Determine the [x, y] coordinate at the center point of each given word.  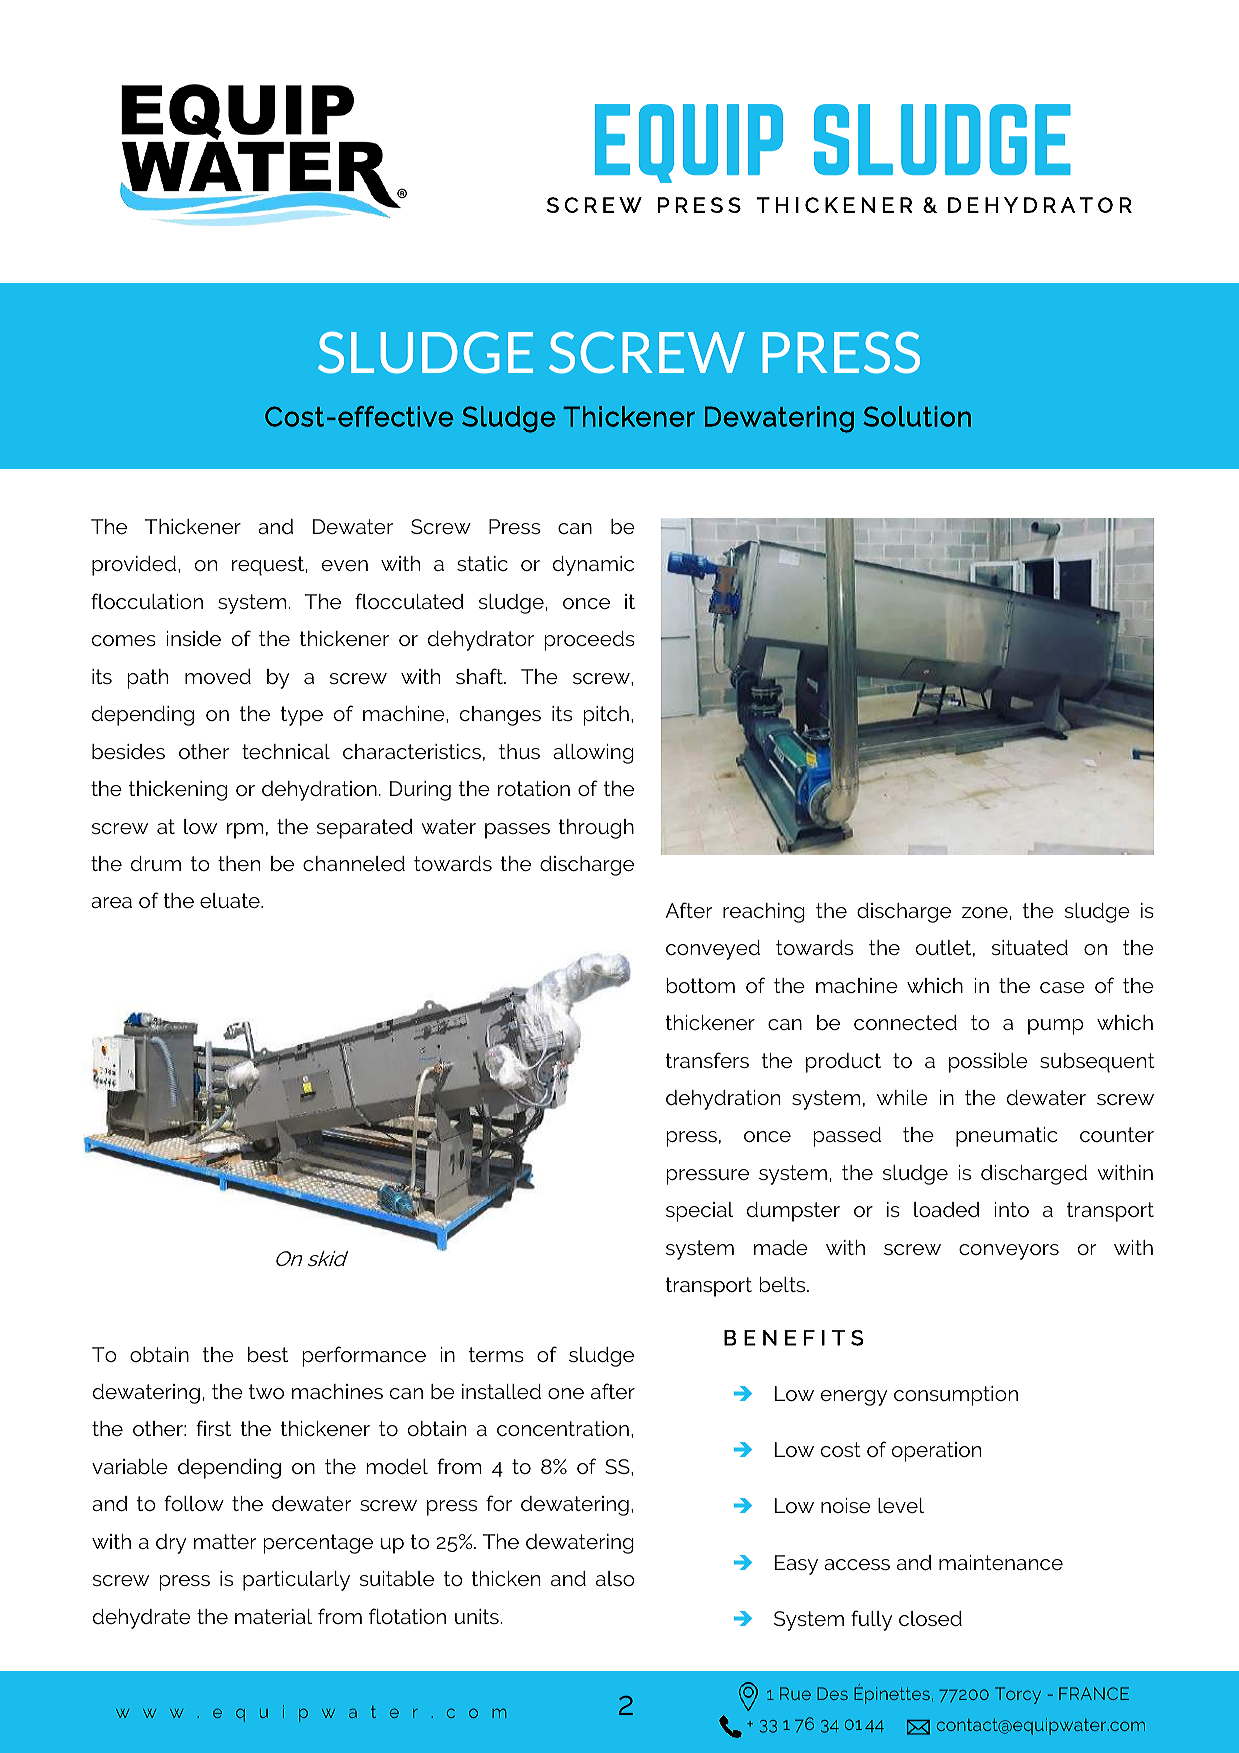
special [699, 1212]
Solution [917, 416]
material [273, 1616]
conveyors [1009, 1252]
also [615, 1578]
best [268, 1354]
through [596, 829]
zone [985, 912]
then [239, 863]
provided [134, 566]
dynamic [593, 566]
